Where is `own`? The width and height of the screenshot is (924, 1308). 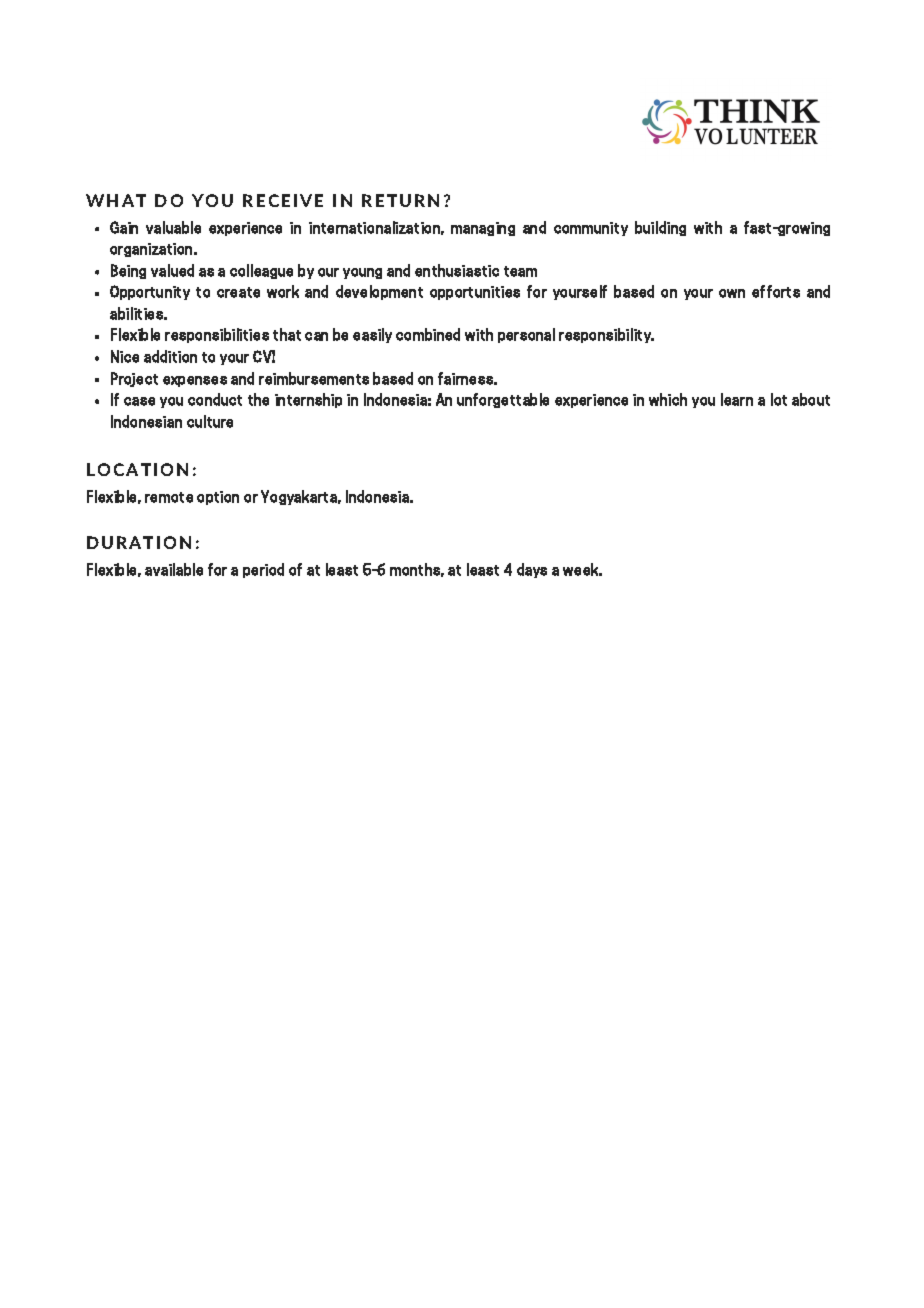 own is located at coordinates (732, 293).
